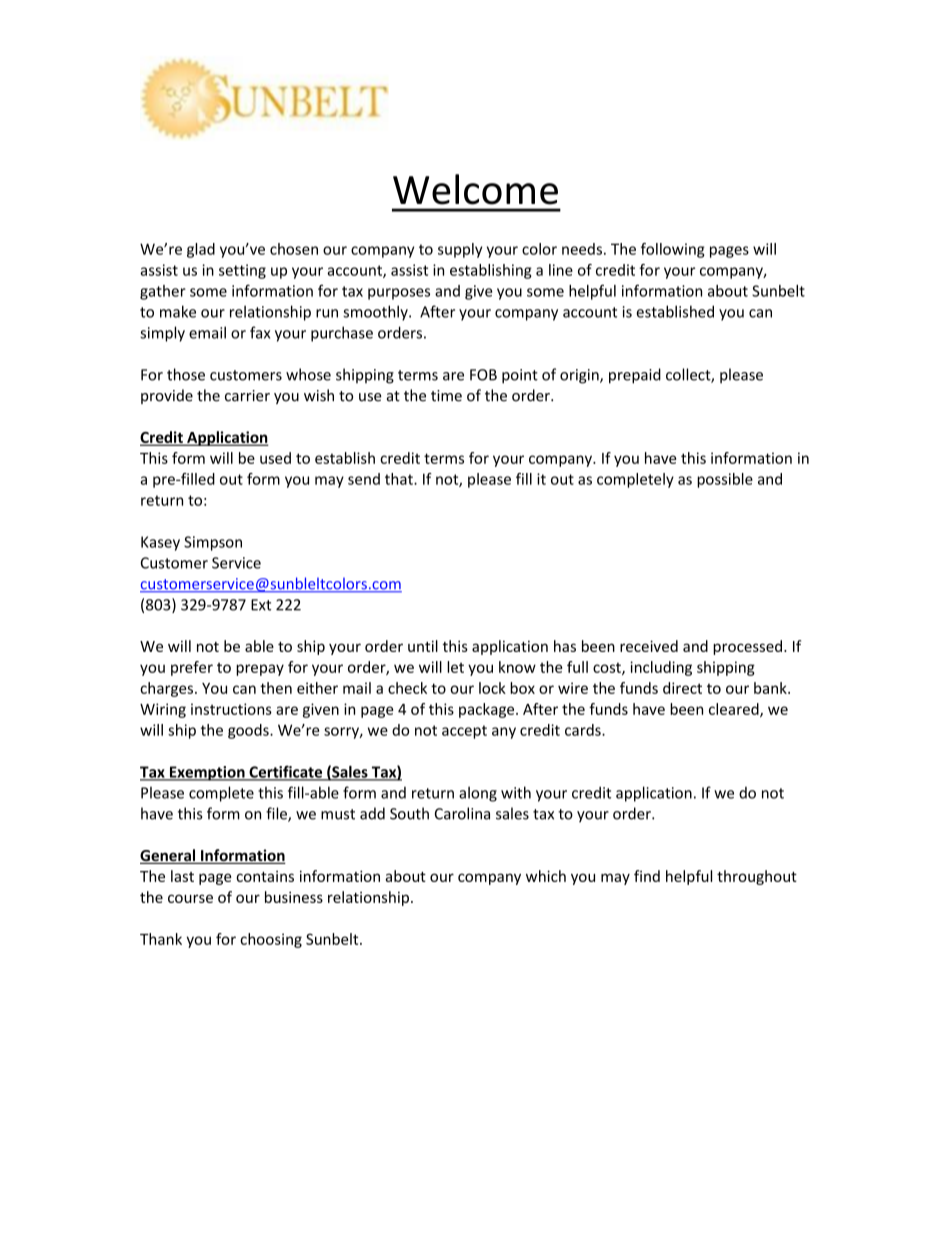 Image resolution: width=952 pixels, height=1233 pixels. I want to click on used, so click(275, 458).
